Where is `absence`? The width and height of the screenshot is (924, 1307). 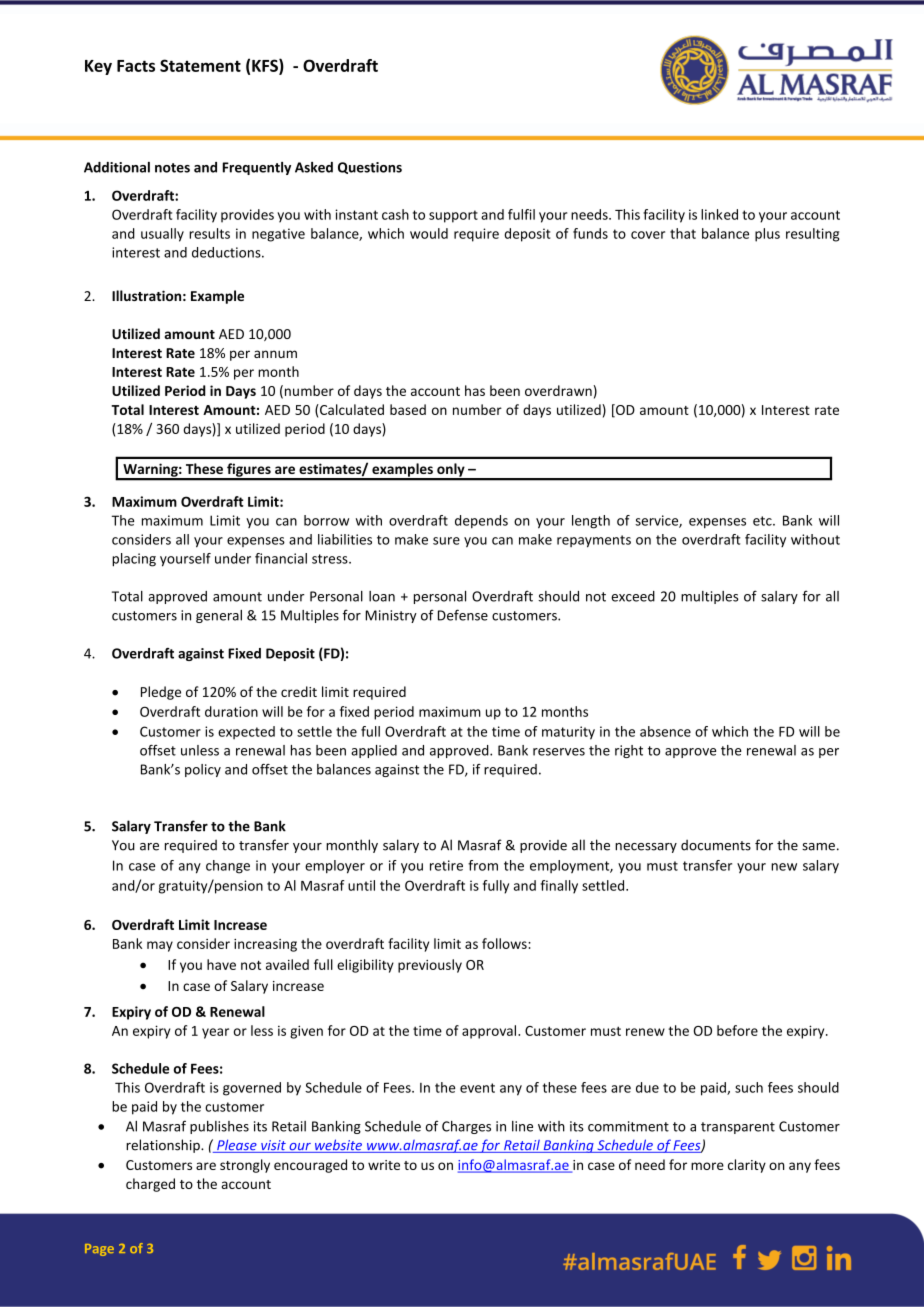 absence is located at coordinates (665, 731).
